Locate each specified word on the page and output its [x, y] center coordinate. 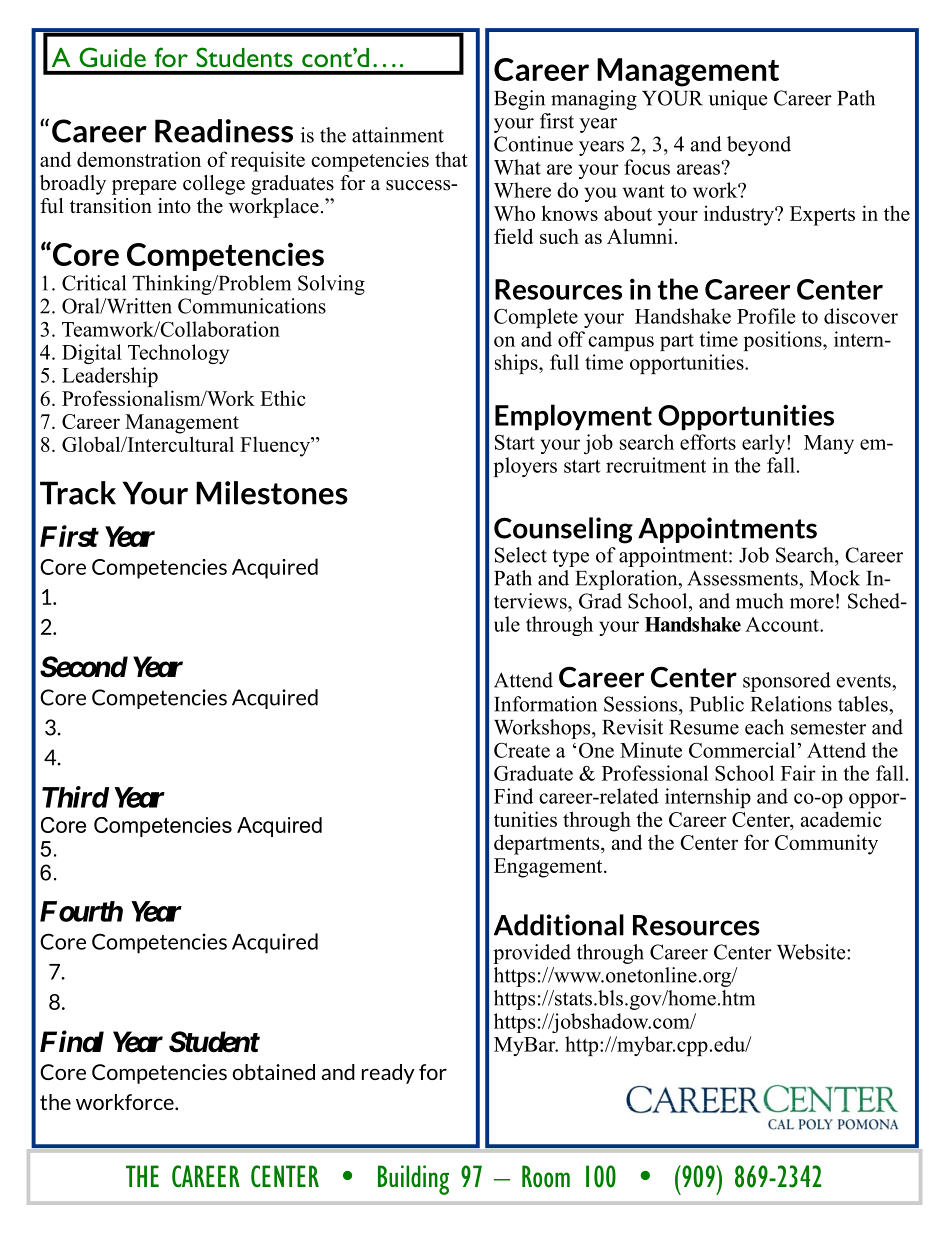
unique [738, 100]
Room [546, 1176]
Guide [112, 57]
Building [413, 1180]
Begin [519, 100]
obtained [273, 1072]
